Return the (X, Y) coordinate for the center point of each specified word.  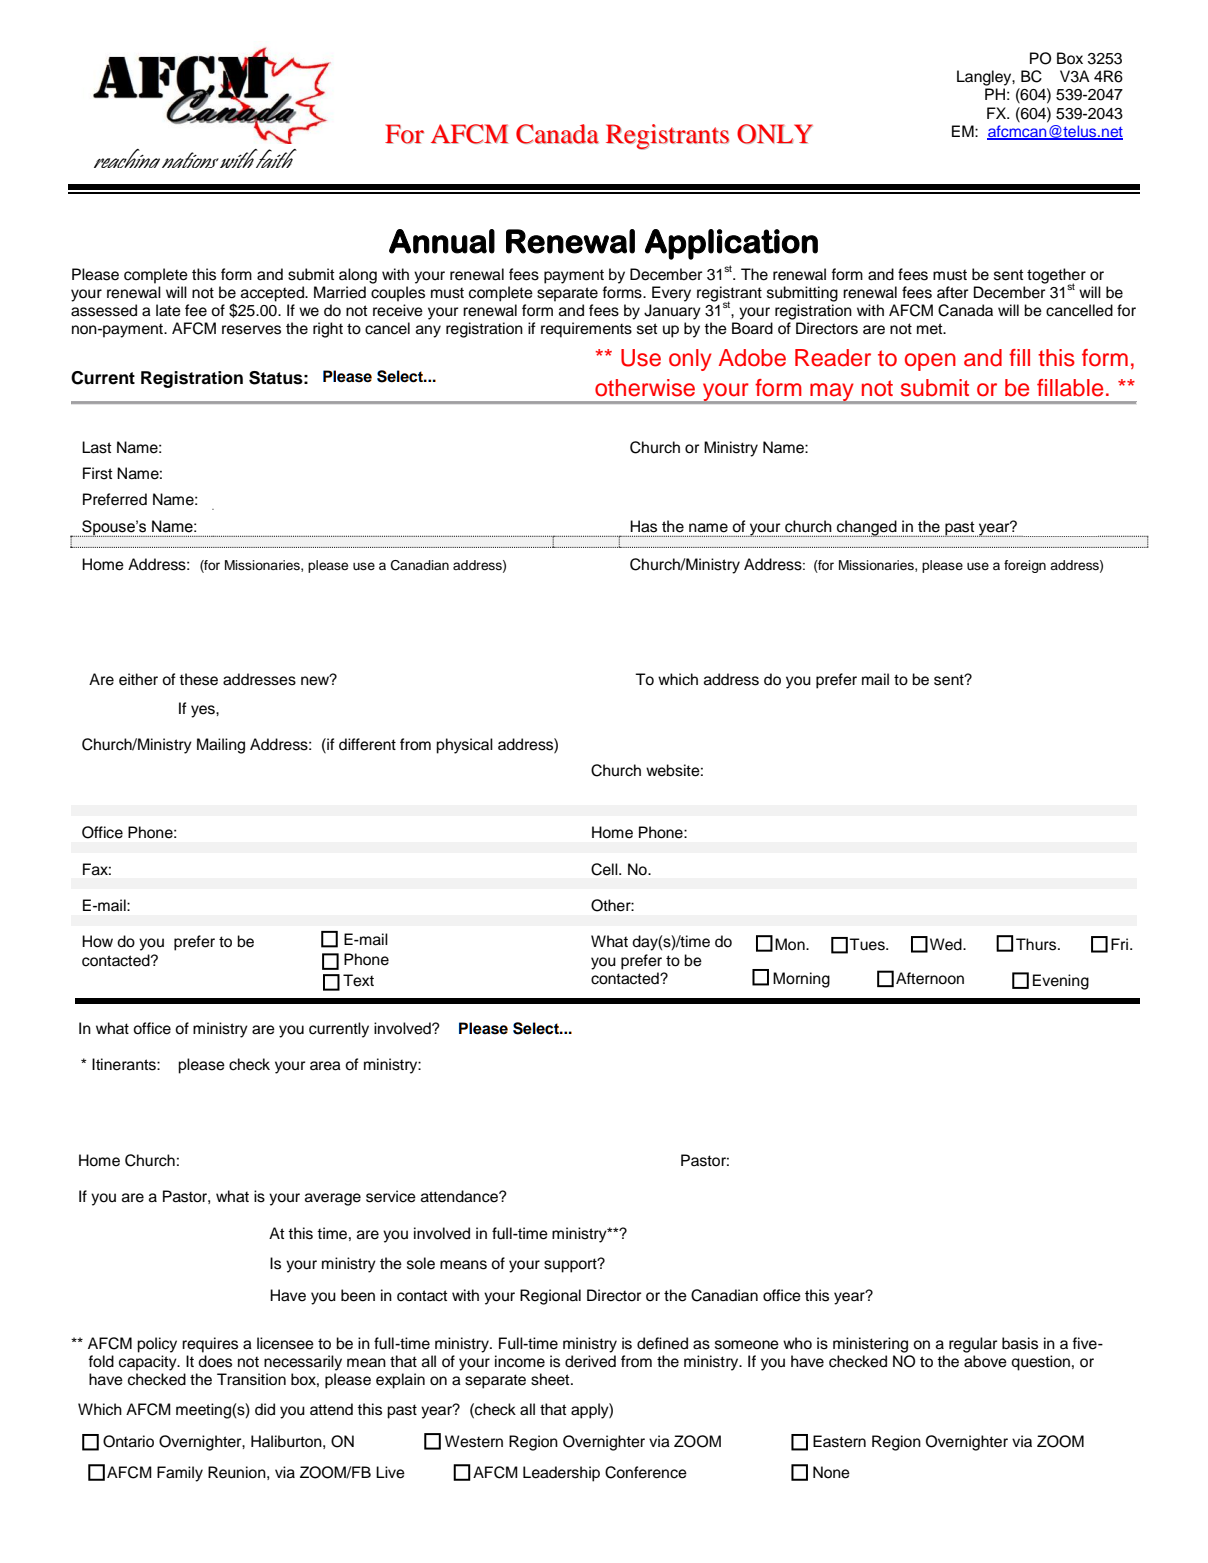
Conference (646, 1472)
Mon (791, 944)
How (97, 941)
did (265, 1409)
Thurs (1037, 944)
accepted (273, 294)
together (1056, 277)
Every (671, 294)
